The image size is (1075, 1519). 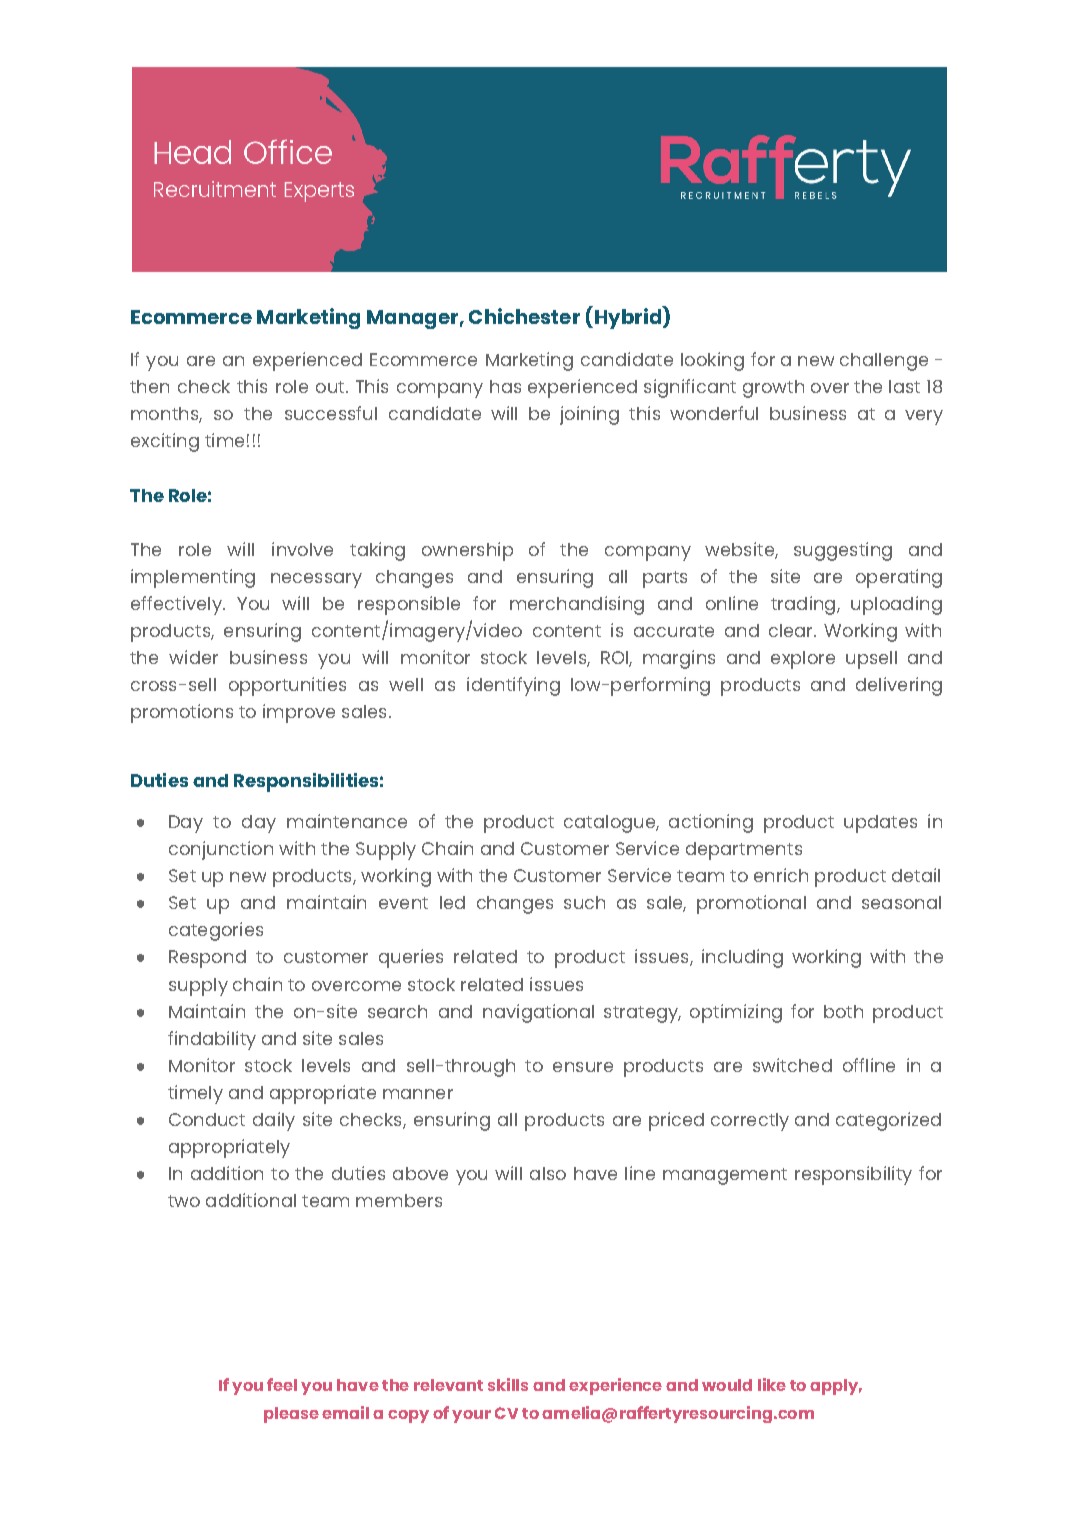 What do you see at coordinates (884, 362) in the image?
I see `challenge` at bounding box center [884, 362].
